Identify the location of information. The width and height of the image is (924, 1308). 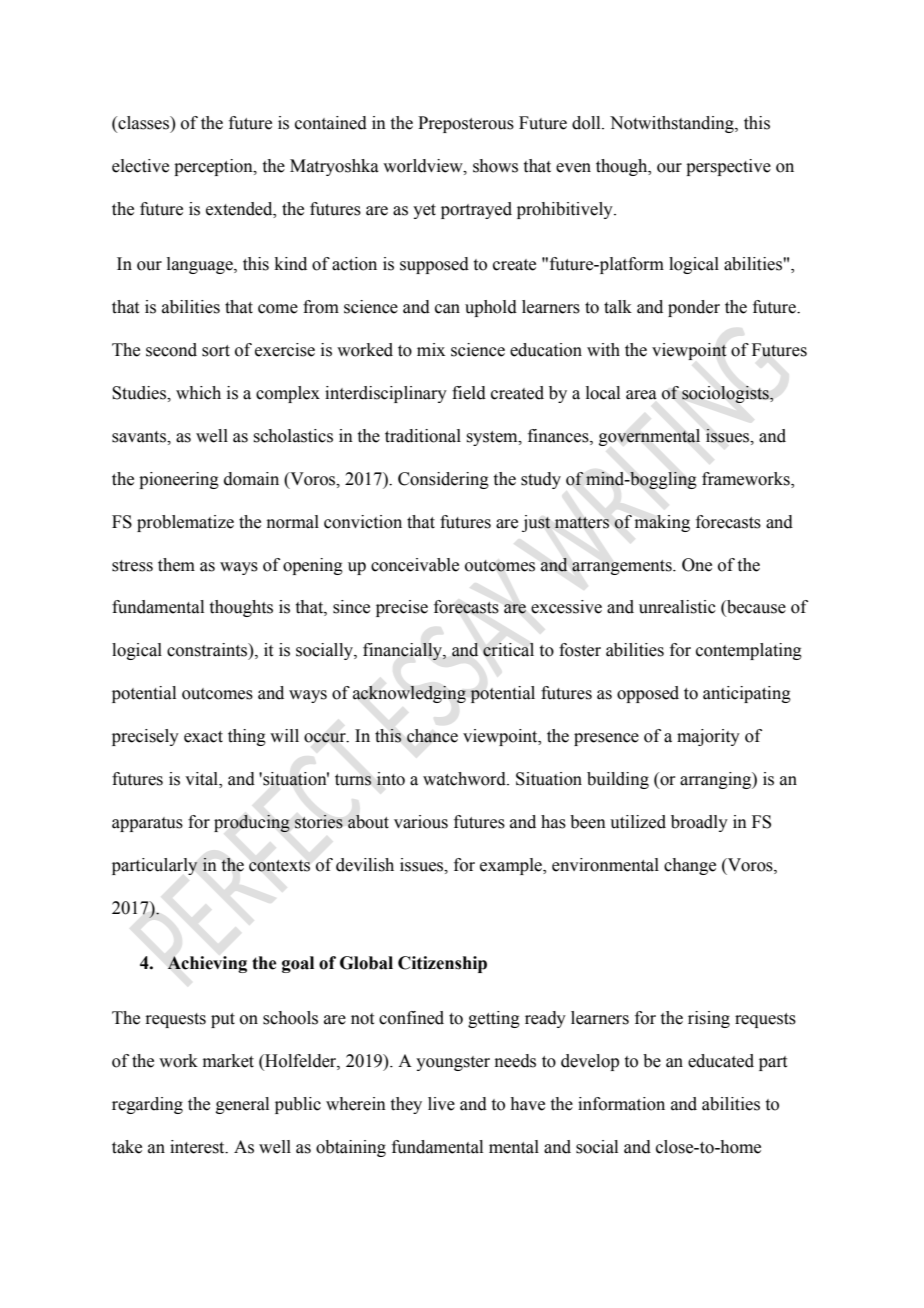
(621, 1104).
